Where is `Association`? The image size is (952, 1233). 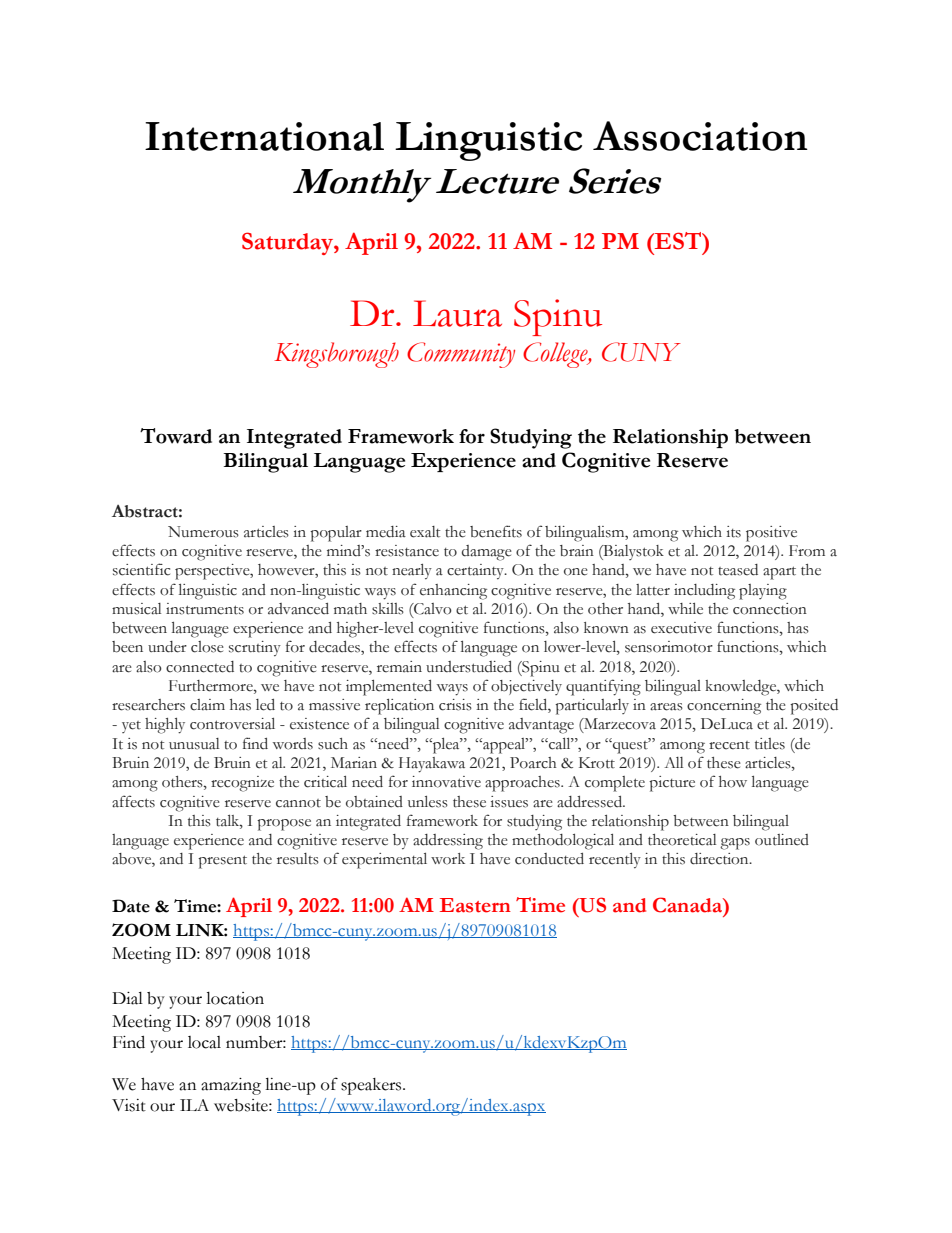 Association is located at coordinates (700, 136).
